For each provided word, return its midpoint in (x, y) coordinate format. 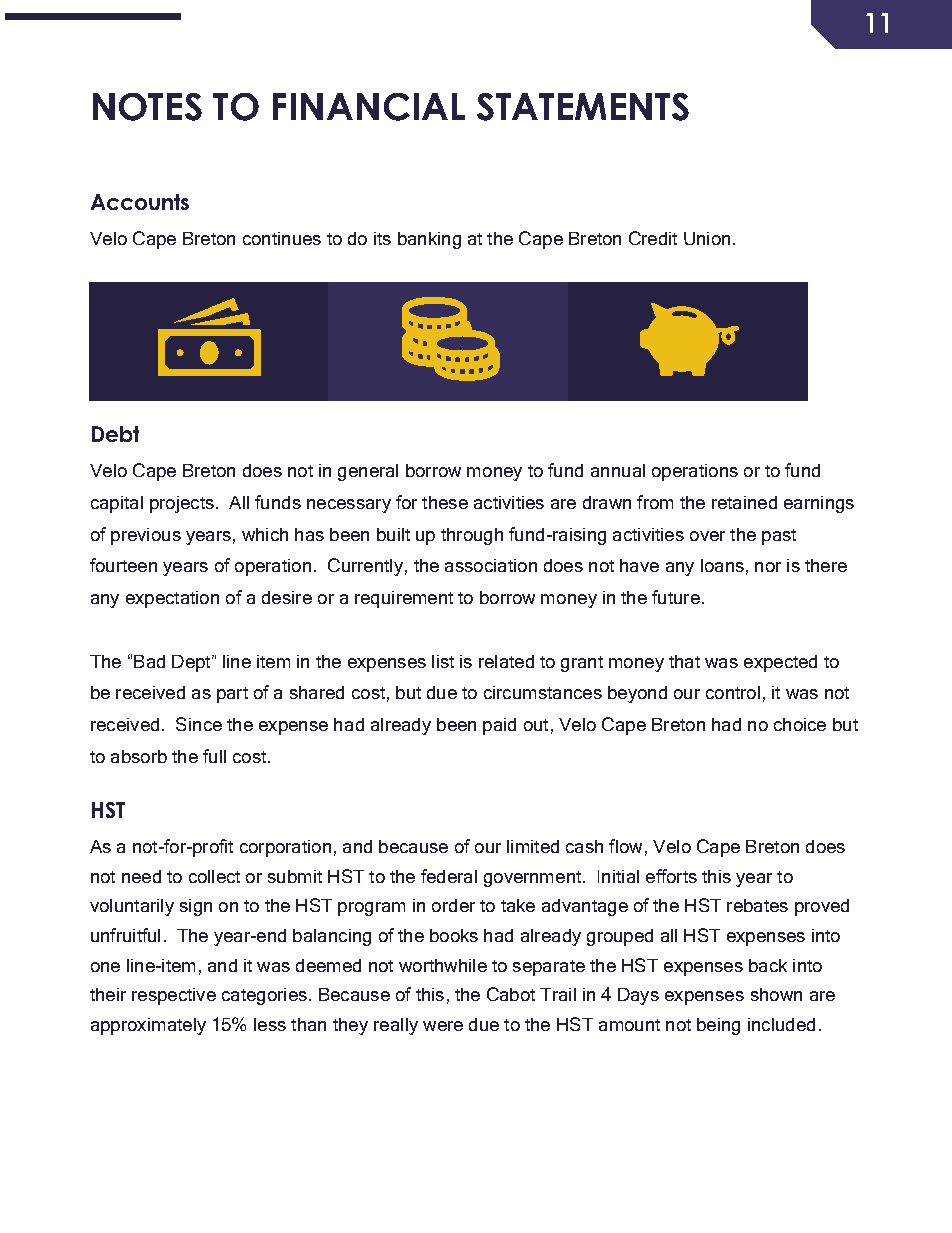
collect (214, 876)
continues (282, 238)
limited (533, 846)
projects (182, 504)
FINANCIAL (369, 107)
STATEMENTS (583, 107)
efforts (671, 876)
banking (429, 240)
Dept (192, 663)
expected (780, 663)
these (445, 502)
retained (744, 502)
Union (707, 238)
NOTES (147, 107)
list (443, 661)
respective (174, 996)
